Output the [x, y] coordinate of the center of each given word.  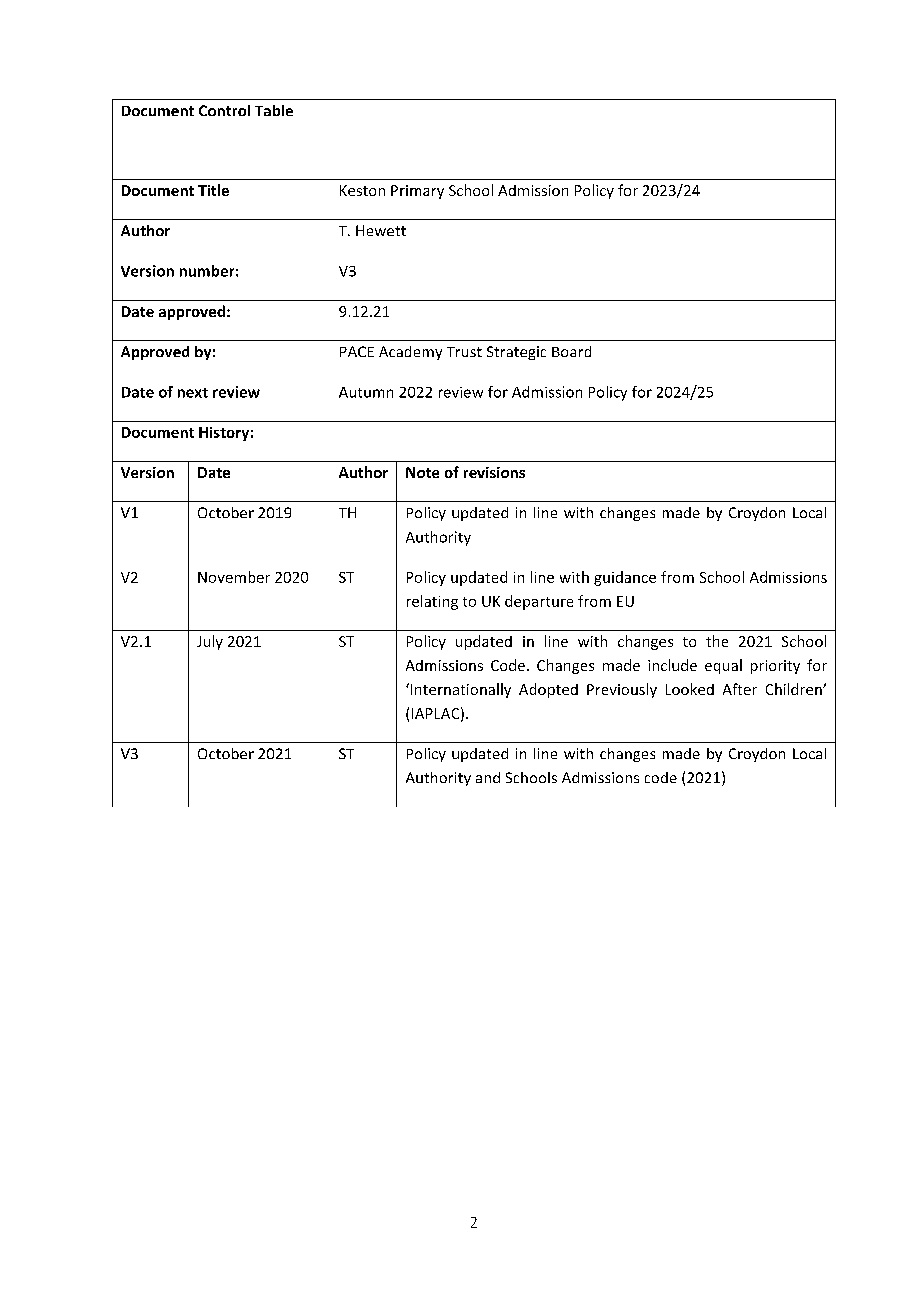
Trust [464, 352]
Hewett [381, 230]
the [717, 641]
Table [274, 110]
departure [539, 602]
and [488, 777]
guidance [625, 578]
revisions [494, 472]
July [210, 642]
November [234, 577]
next [193, 393]
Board [571, 351]
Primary [417, 192]
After [740, 689]
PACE [357, 351]
